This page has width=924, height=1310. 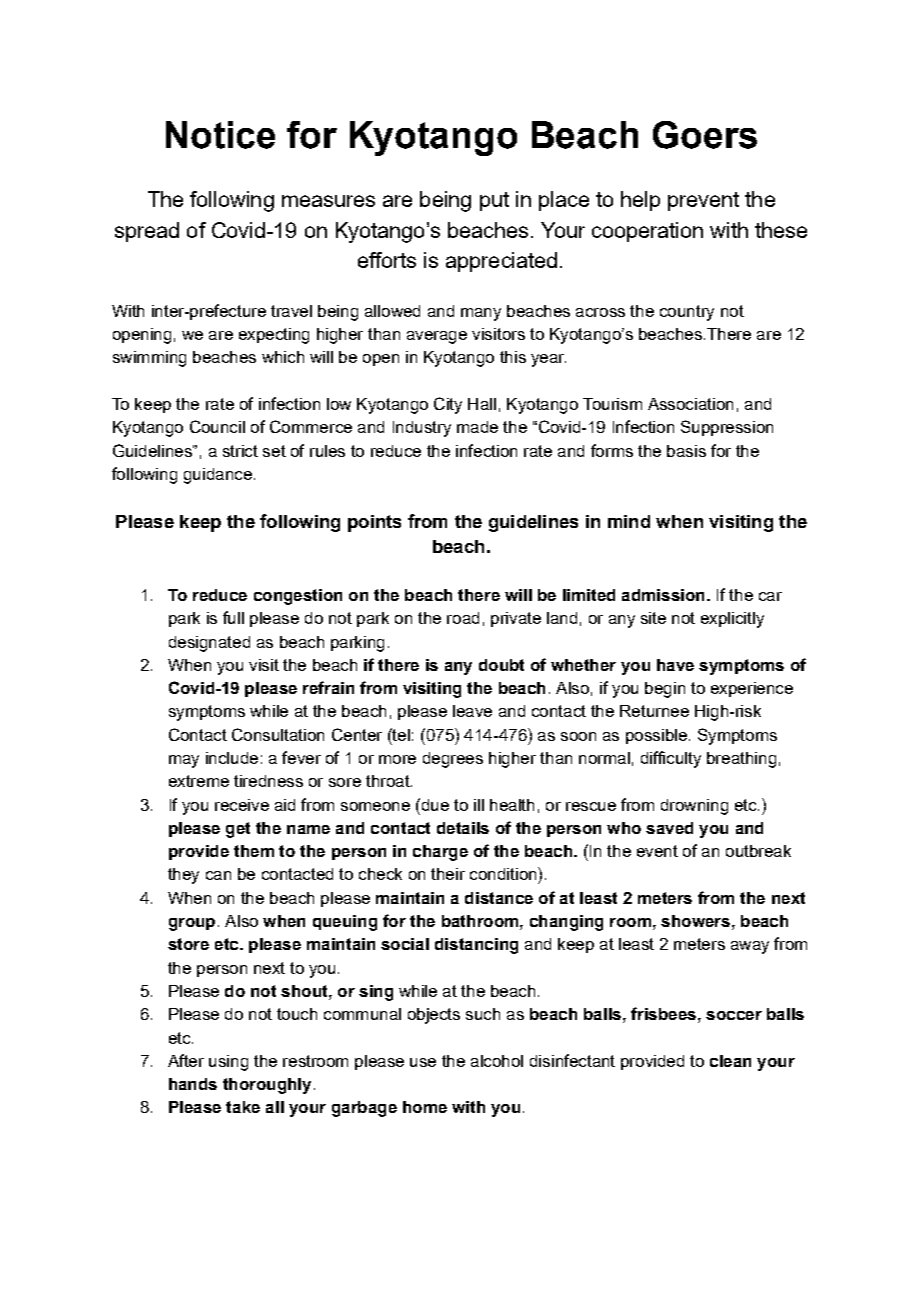 I want to click on hands, so click(x=193, y=1084).
